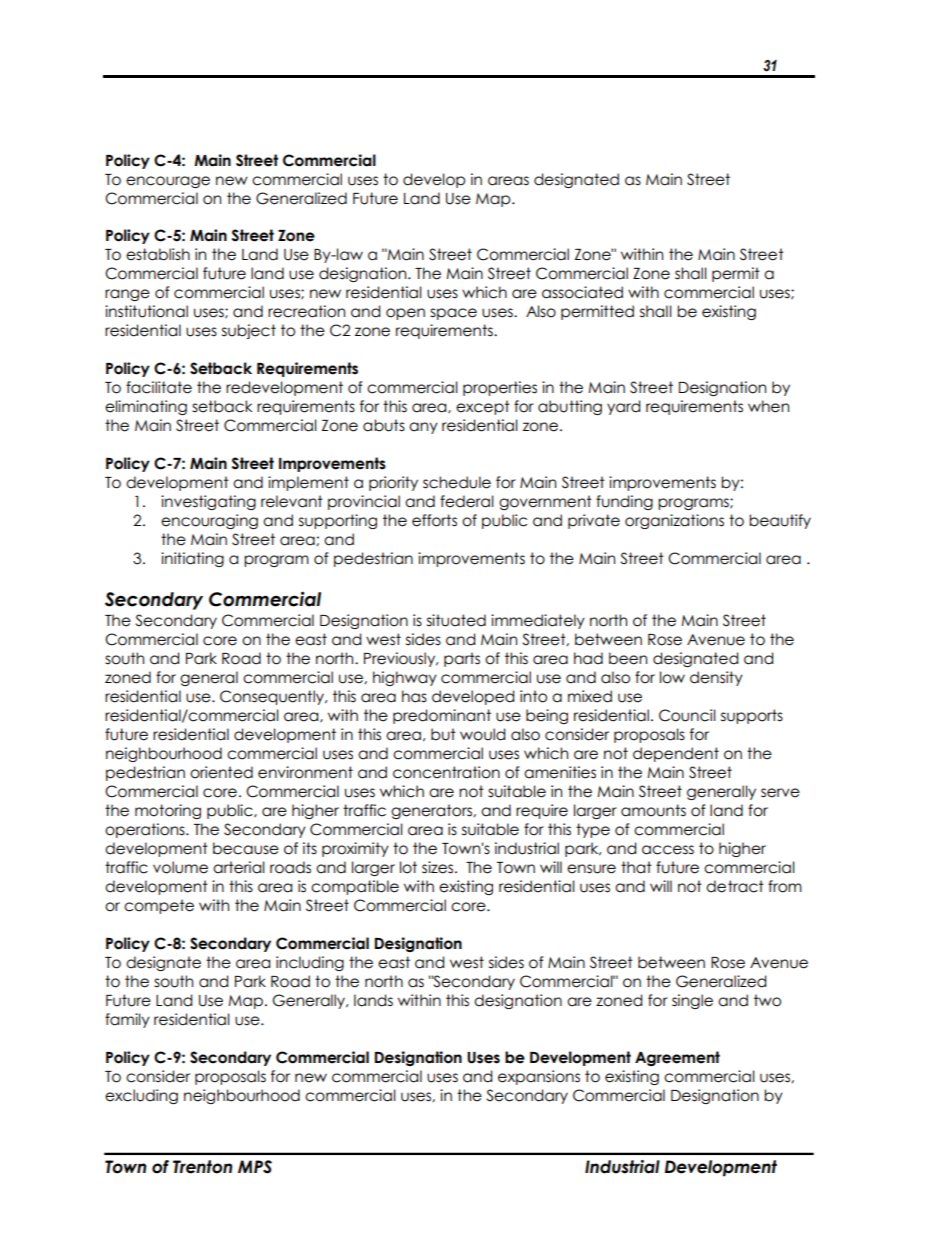 The image size is (952, 1233). I want to click on organizations, so click(674, 521).
